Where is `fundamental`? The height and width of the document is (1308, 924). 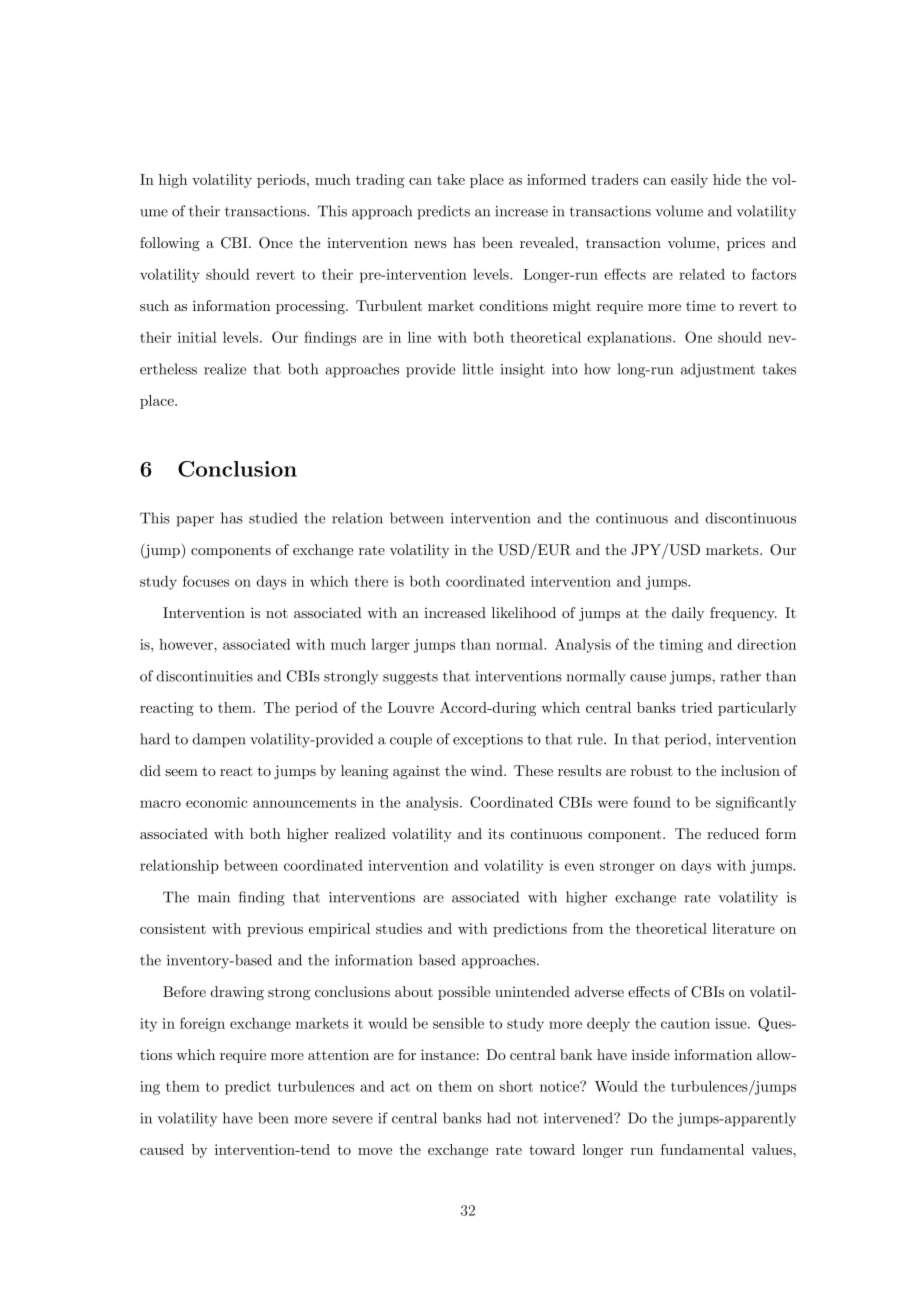
fundamental is located at coordinates (702, 1149).
